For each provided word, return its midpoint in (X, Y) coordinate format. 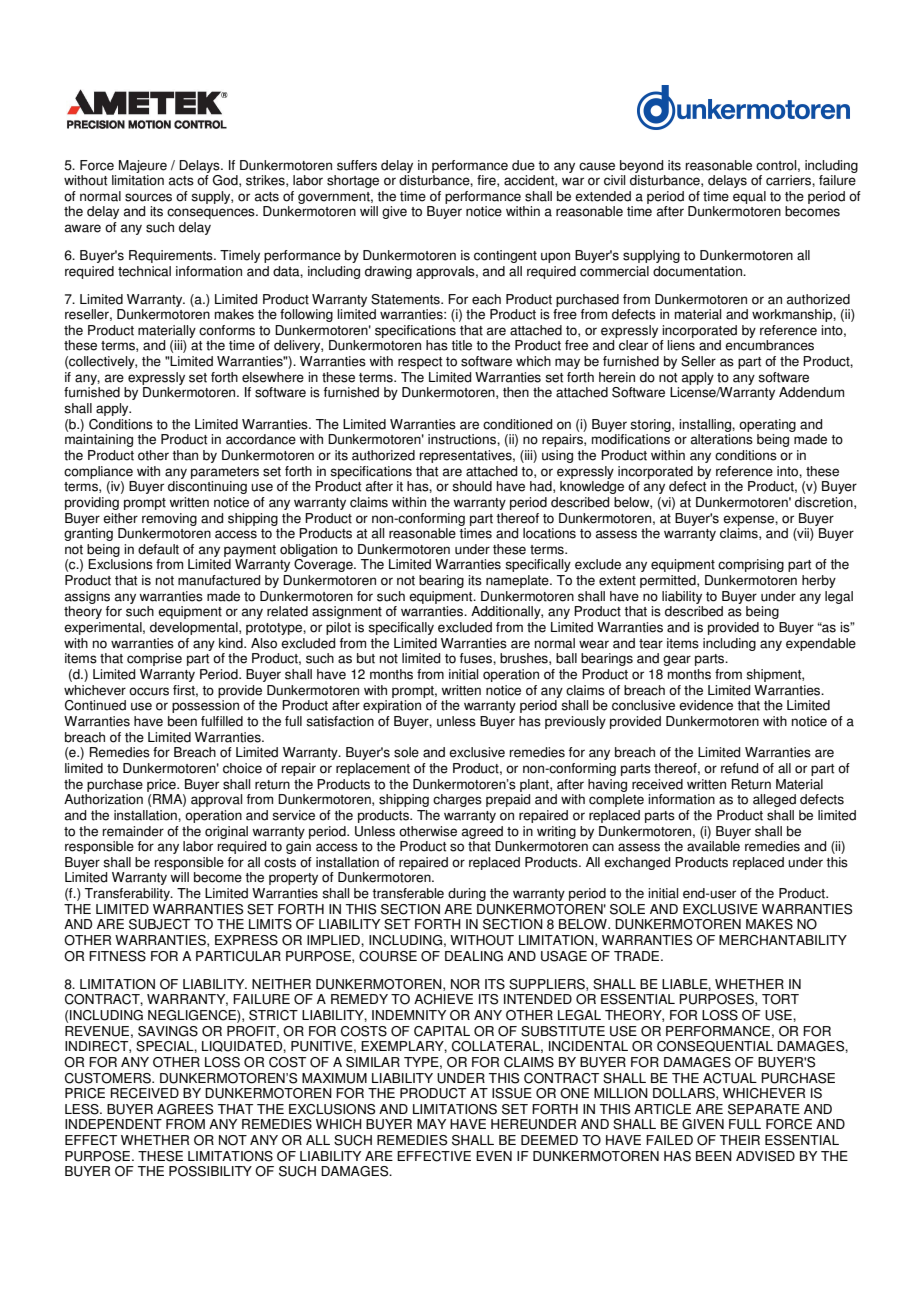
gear (677, 660)
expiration (392, 706)
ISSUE (512, 1093)
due (523, 165)
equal (749, 197)
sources (148, 197)
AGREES (185, 1109)
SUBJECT (159, 924)
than (185, 455)
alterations (722, 439)
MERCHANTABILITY (783, 940)
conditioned (517, 424)
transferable (408, 893)
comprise (154, 659)
